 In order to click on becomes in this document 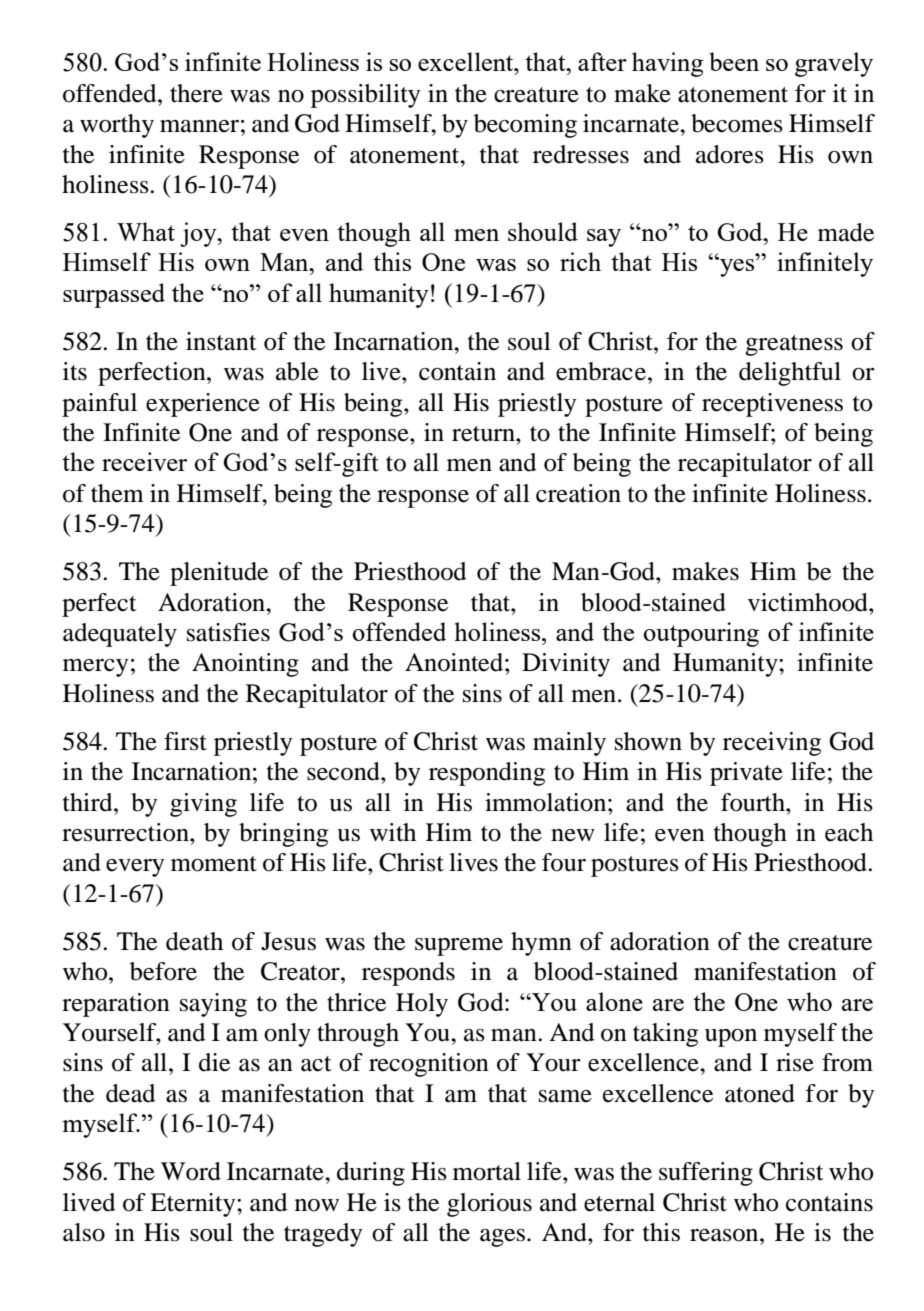, I will do `click(737, 123)`.
